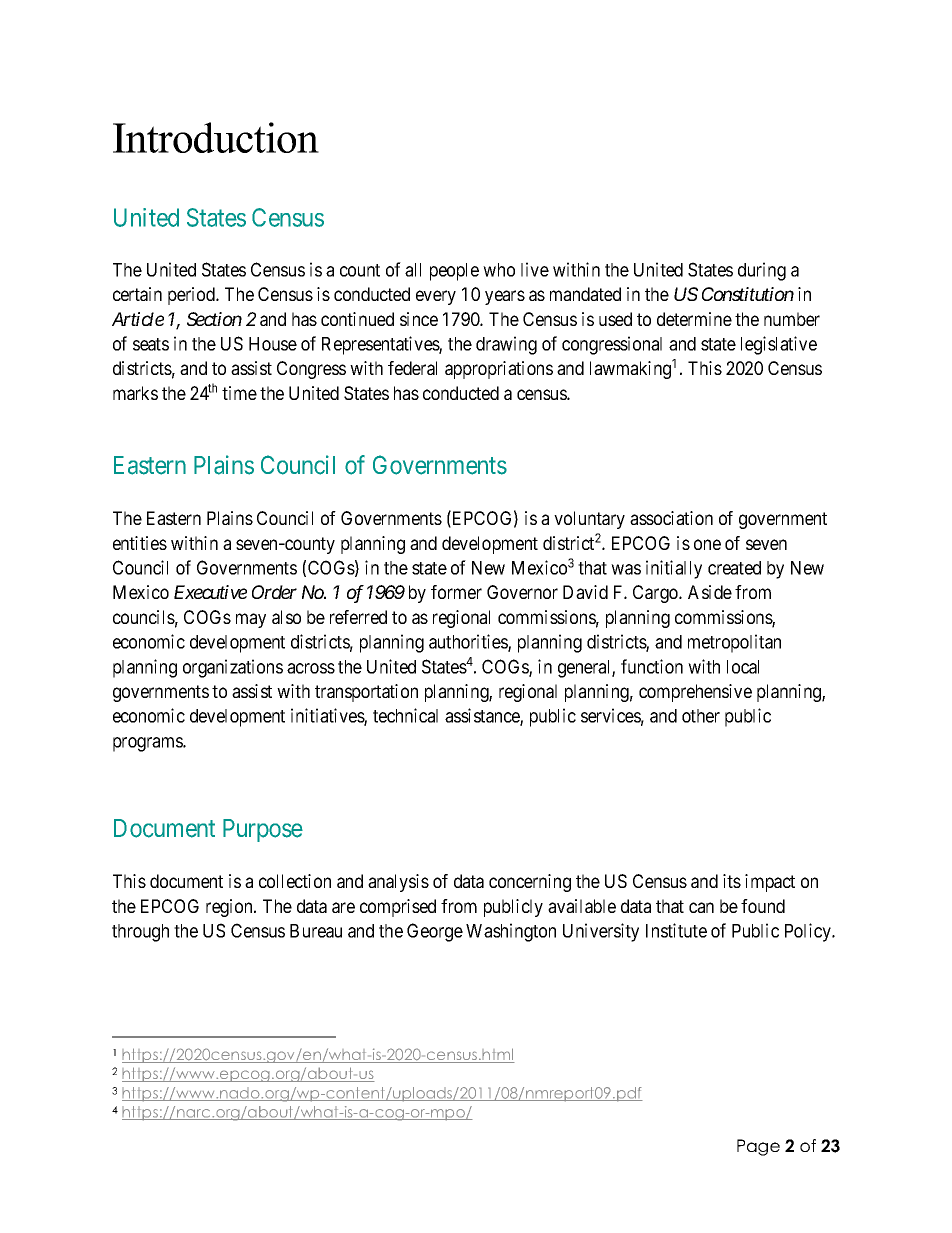  I want to click on Introduction, so click(216, 137).
